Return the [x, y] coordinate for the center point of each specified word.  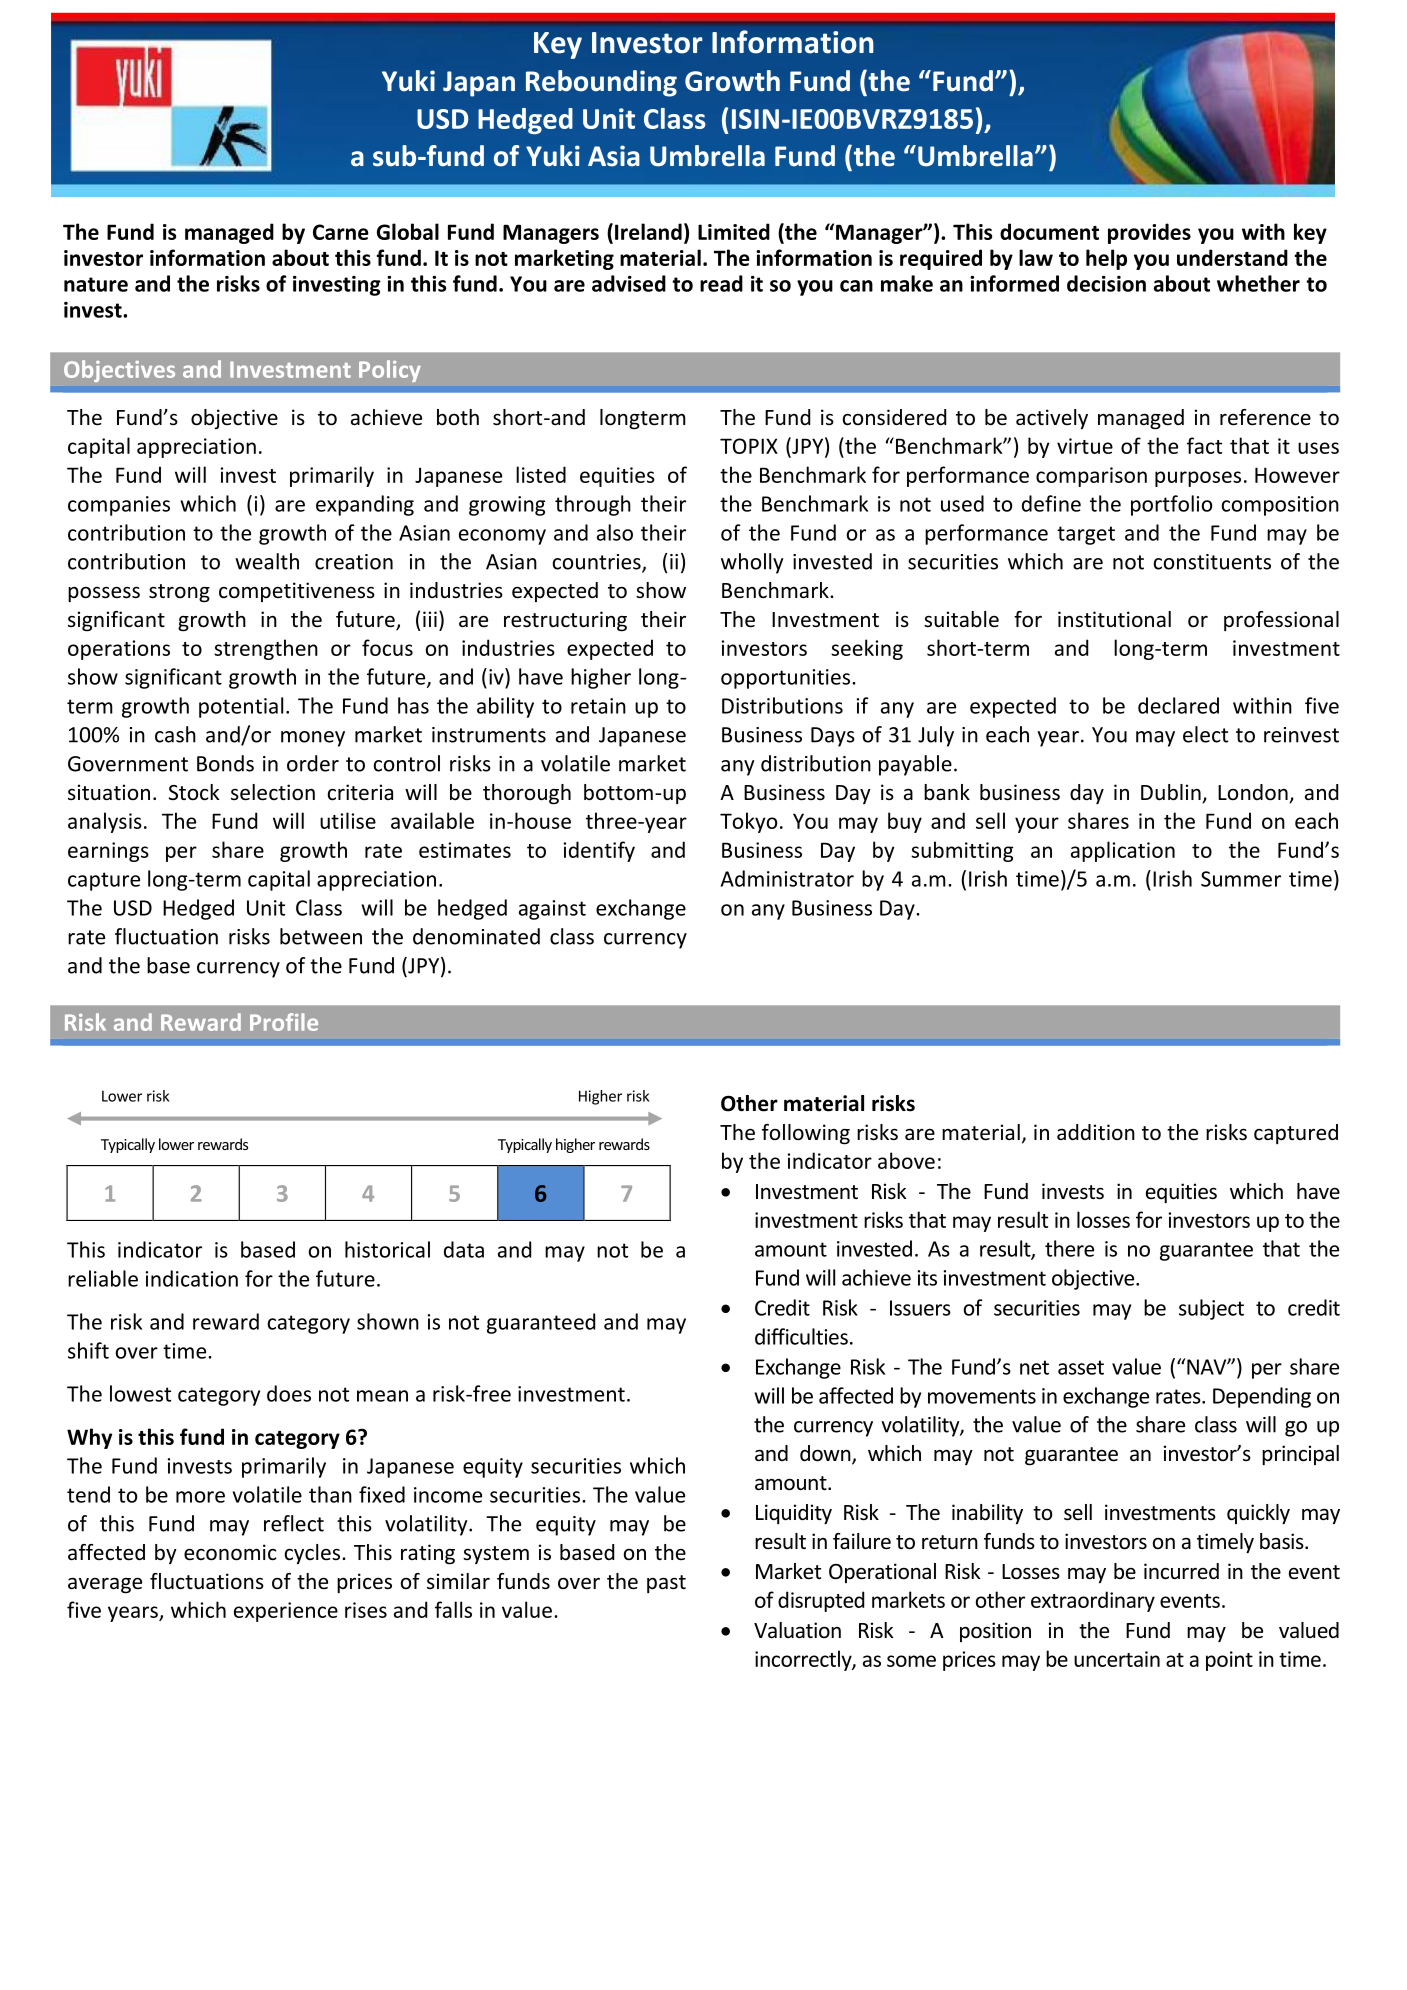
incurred [1181, 1571]
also [615, 532]
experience [286, 1612]
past [666, 1584]
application [1123, 851]
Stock [194, 792]
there [1069, 1248]
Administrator [787, 878]
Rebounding [601, 83]
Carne [341, 232]
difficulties [801, 1336]
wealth [267, 561]
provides [1149, 233]
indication [192, 1278]
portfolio [1171, 505]
